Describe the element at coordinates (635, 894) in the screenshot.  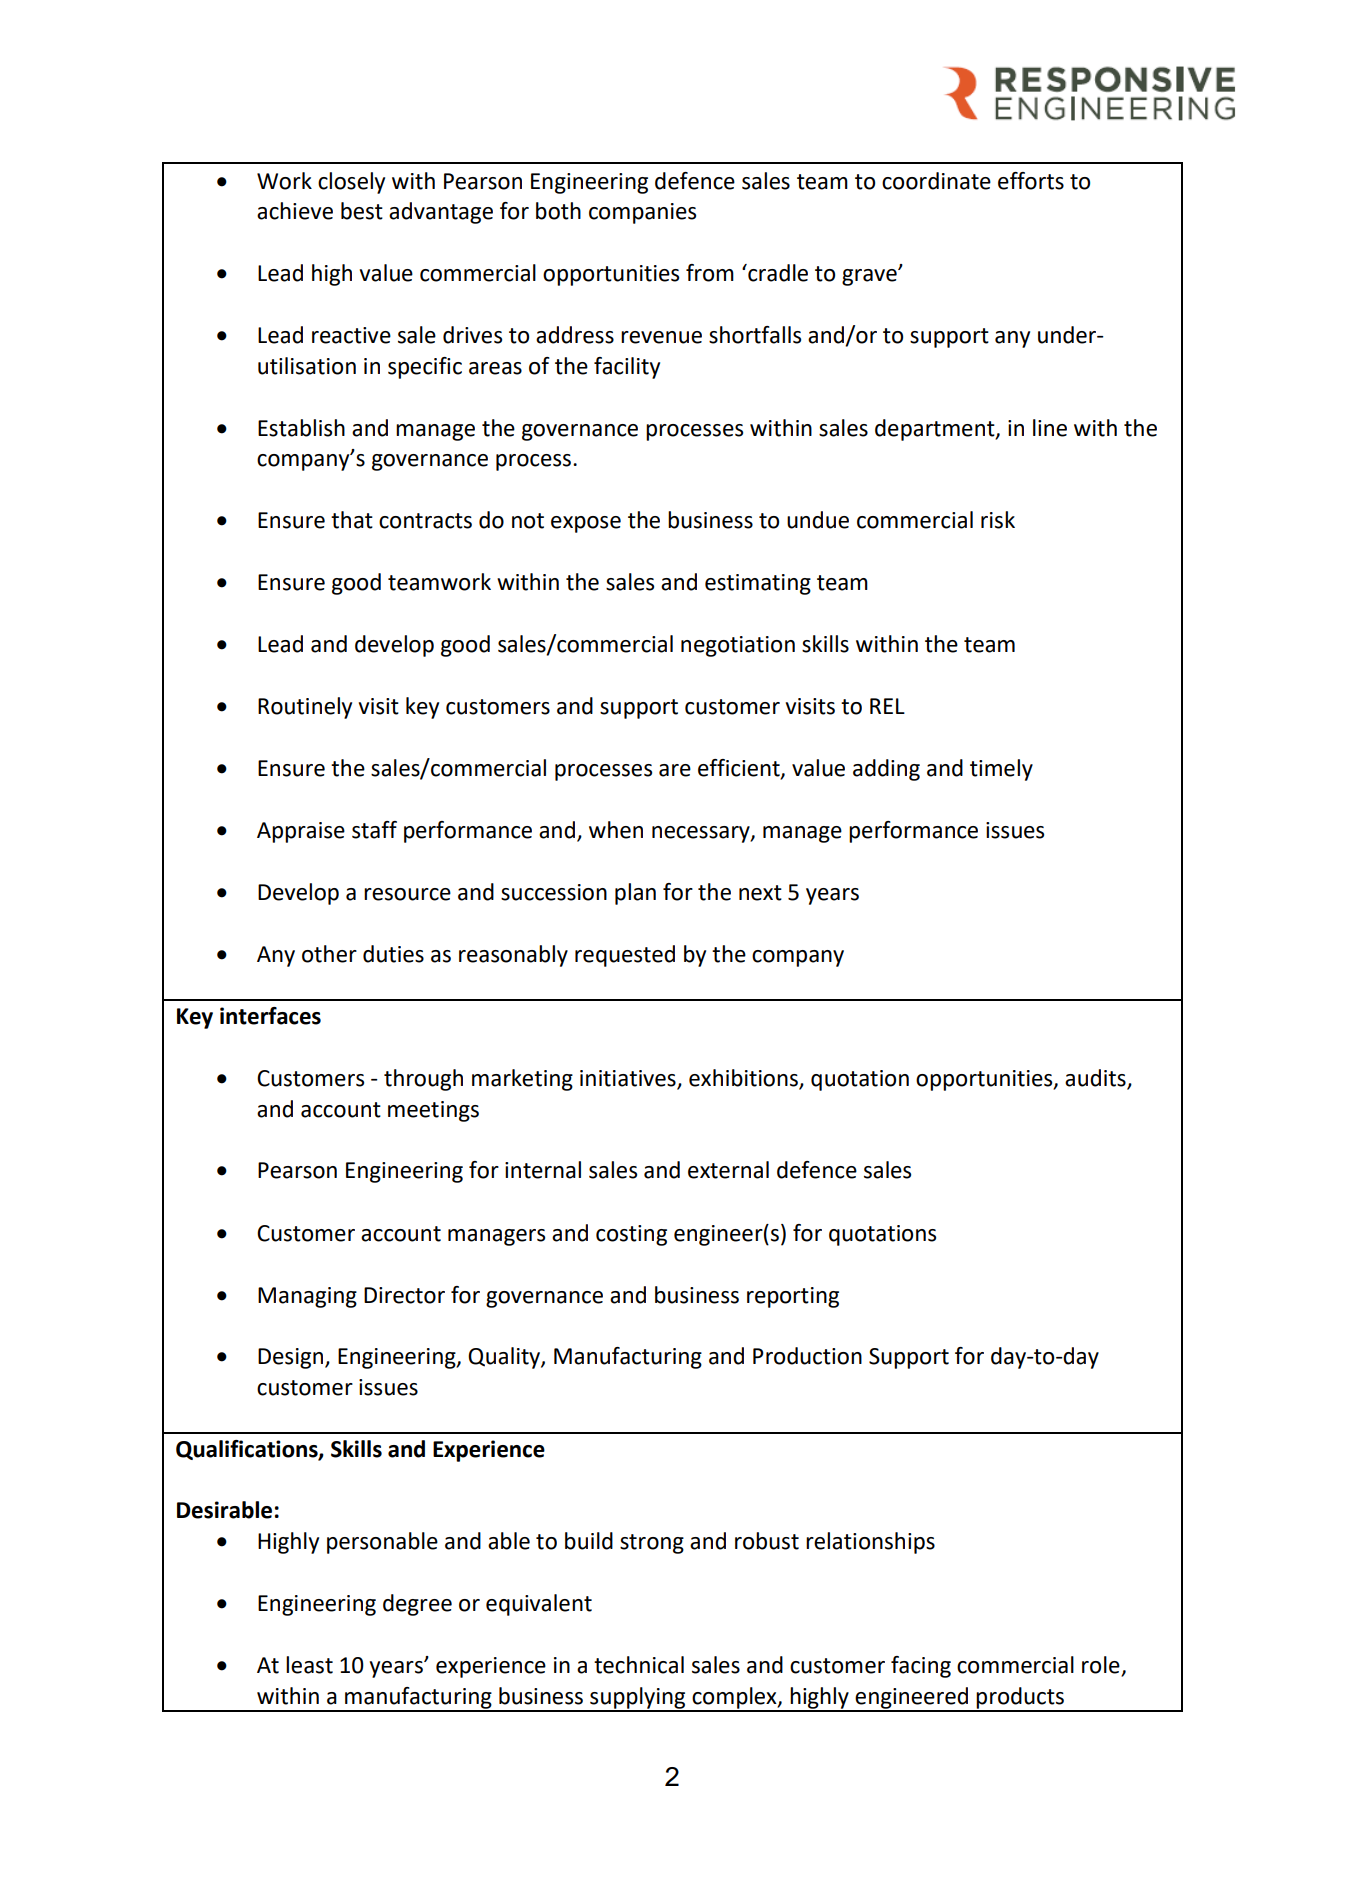
I see `plan` at that location.
